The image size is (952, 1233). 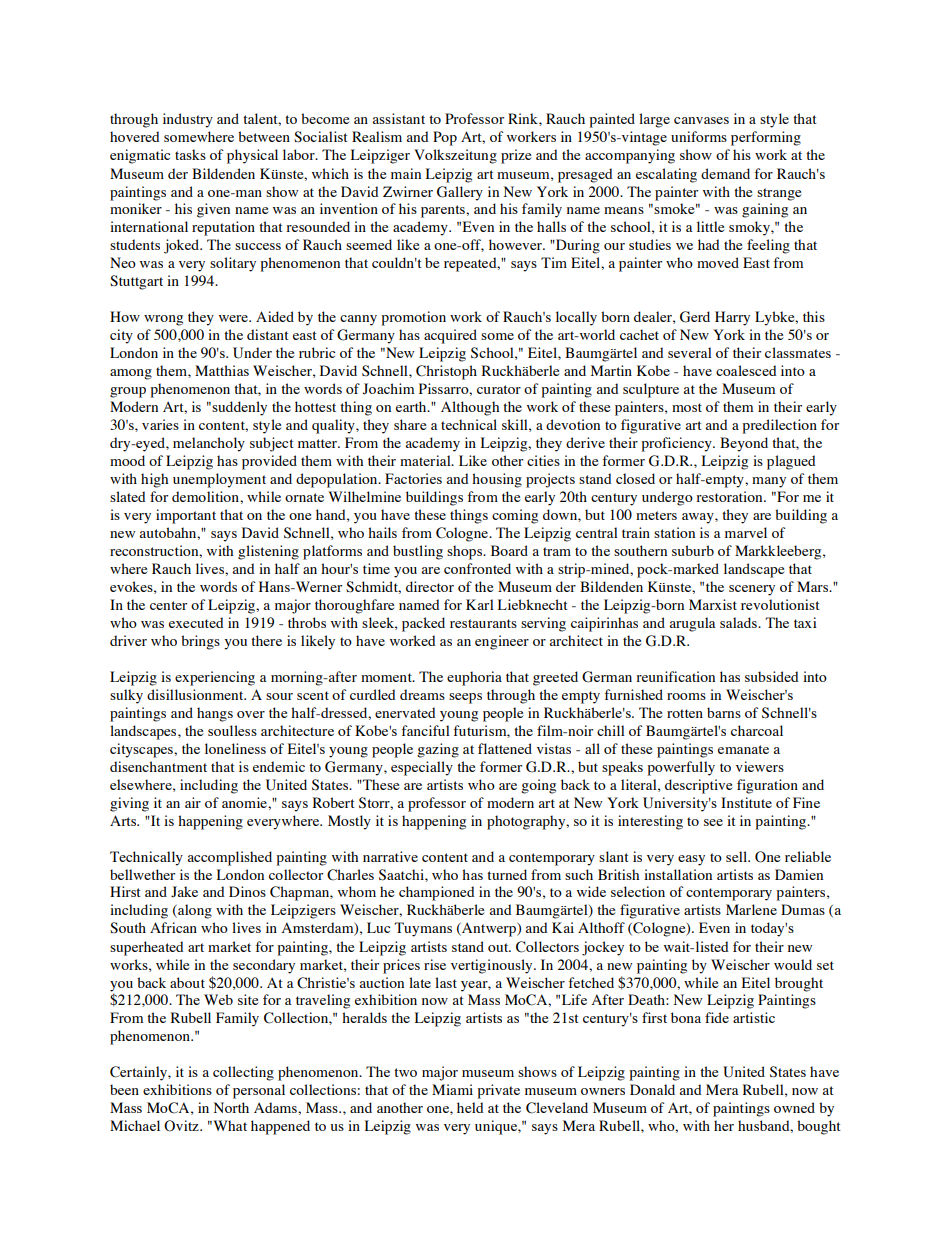 What do you see at coordinates (190, 154) in the document?
I see `tasks` at bounding box center [190, 154].
